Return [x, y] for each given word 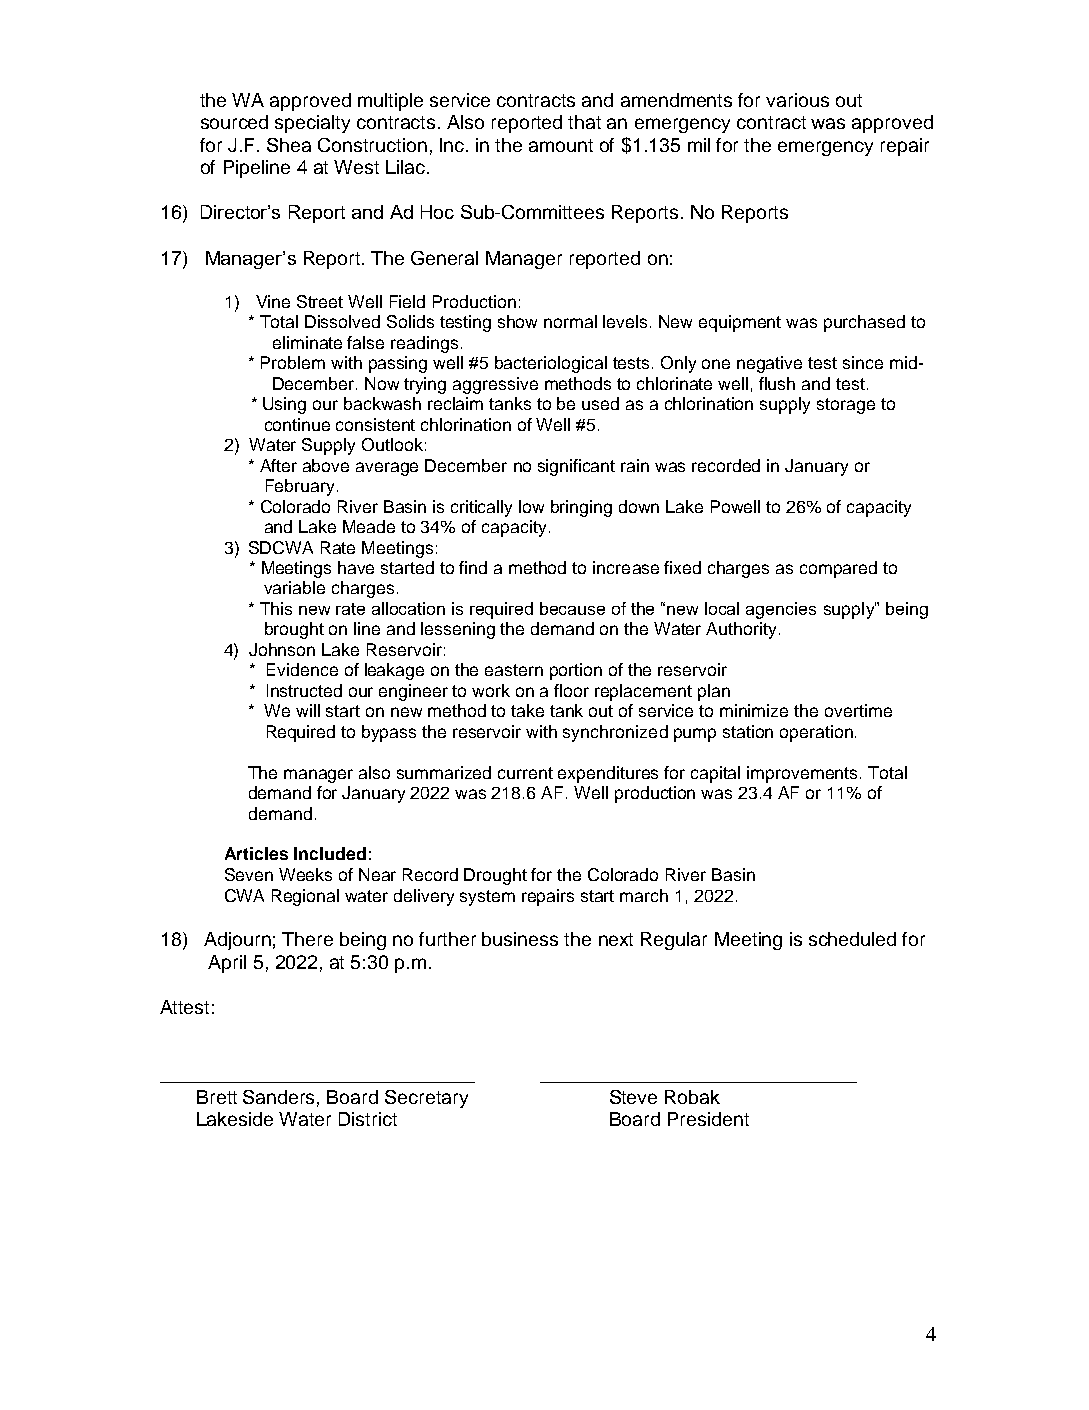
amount [561, 145]
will [308, 710]
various [797, 100]
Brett [217, 1097]
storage [846, 406]
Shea [289, 145]
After [278, 465]
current [525, 773]
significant [576, 467]
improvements [804, 774]
